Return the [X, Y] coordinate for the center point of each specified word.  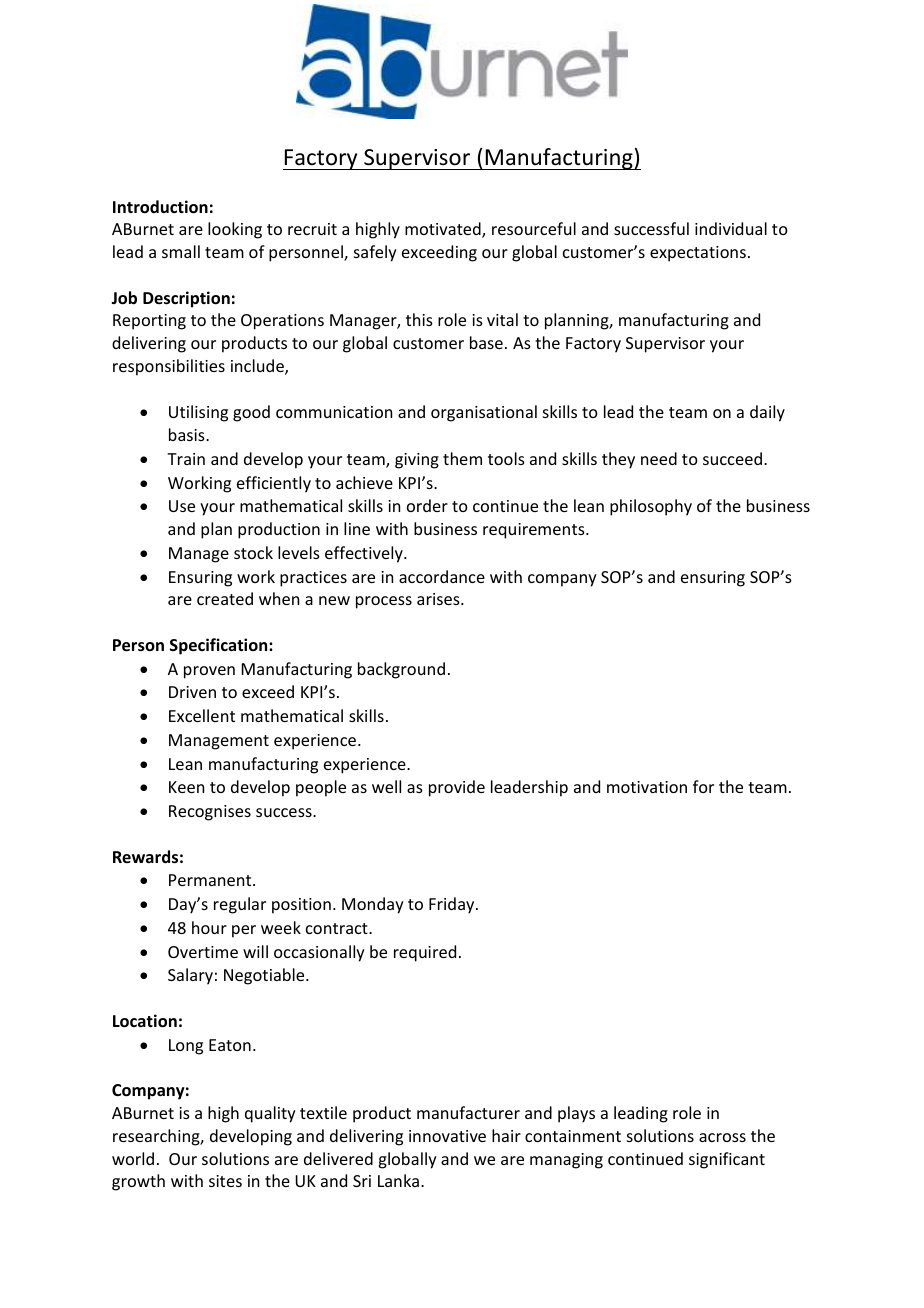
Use [182, 506]
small [181, 251]
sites [225, 1181]
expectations [698, 254]
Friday [453, 905]
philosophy [651, 507]
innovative [447, 1136]
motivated [444, 230]
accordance [442, 576]
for [703, 786]
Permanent [211, 880]
